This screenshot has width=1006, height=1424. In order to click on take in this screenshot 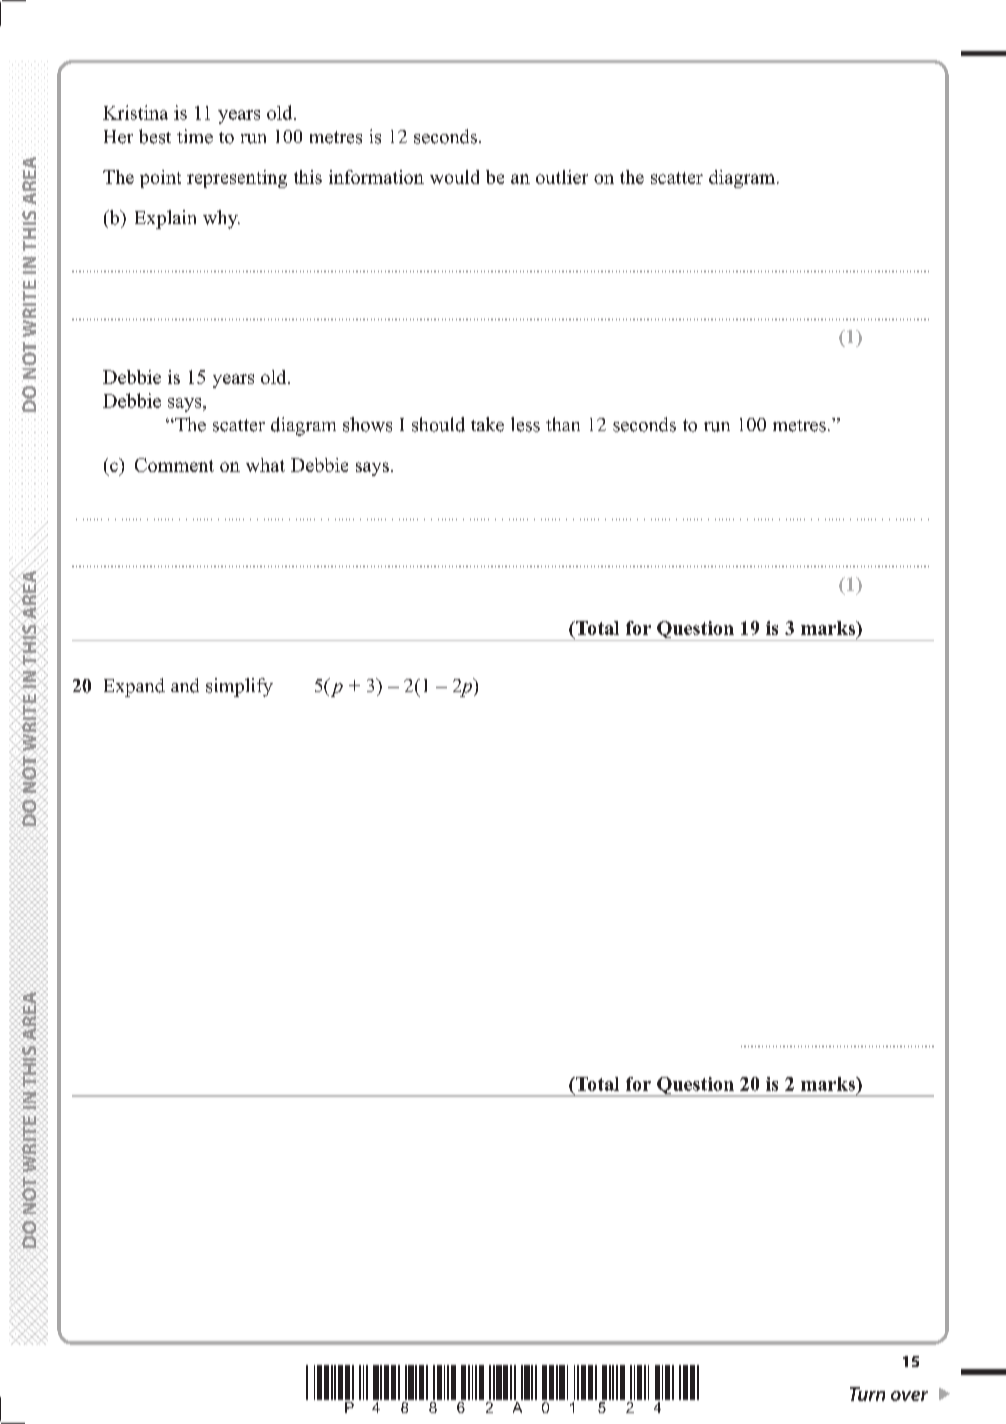, I will do `click(487, 424)`.
